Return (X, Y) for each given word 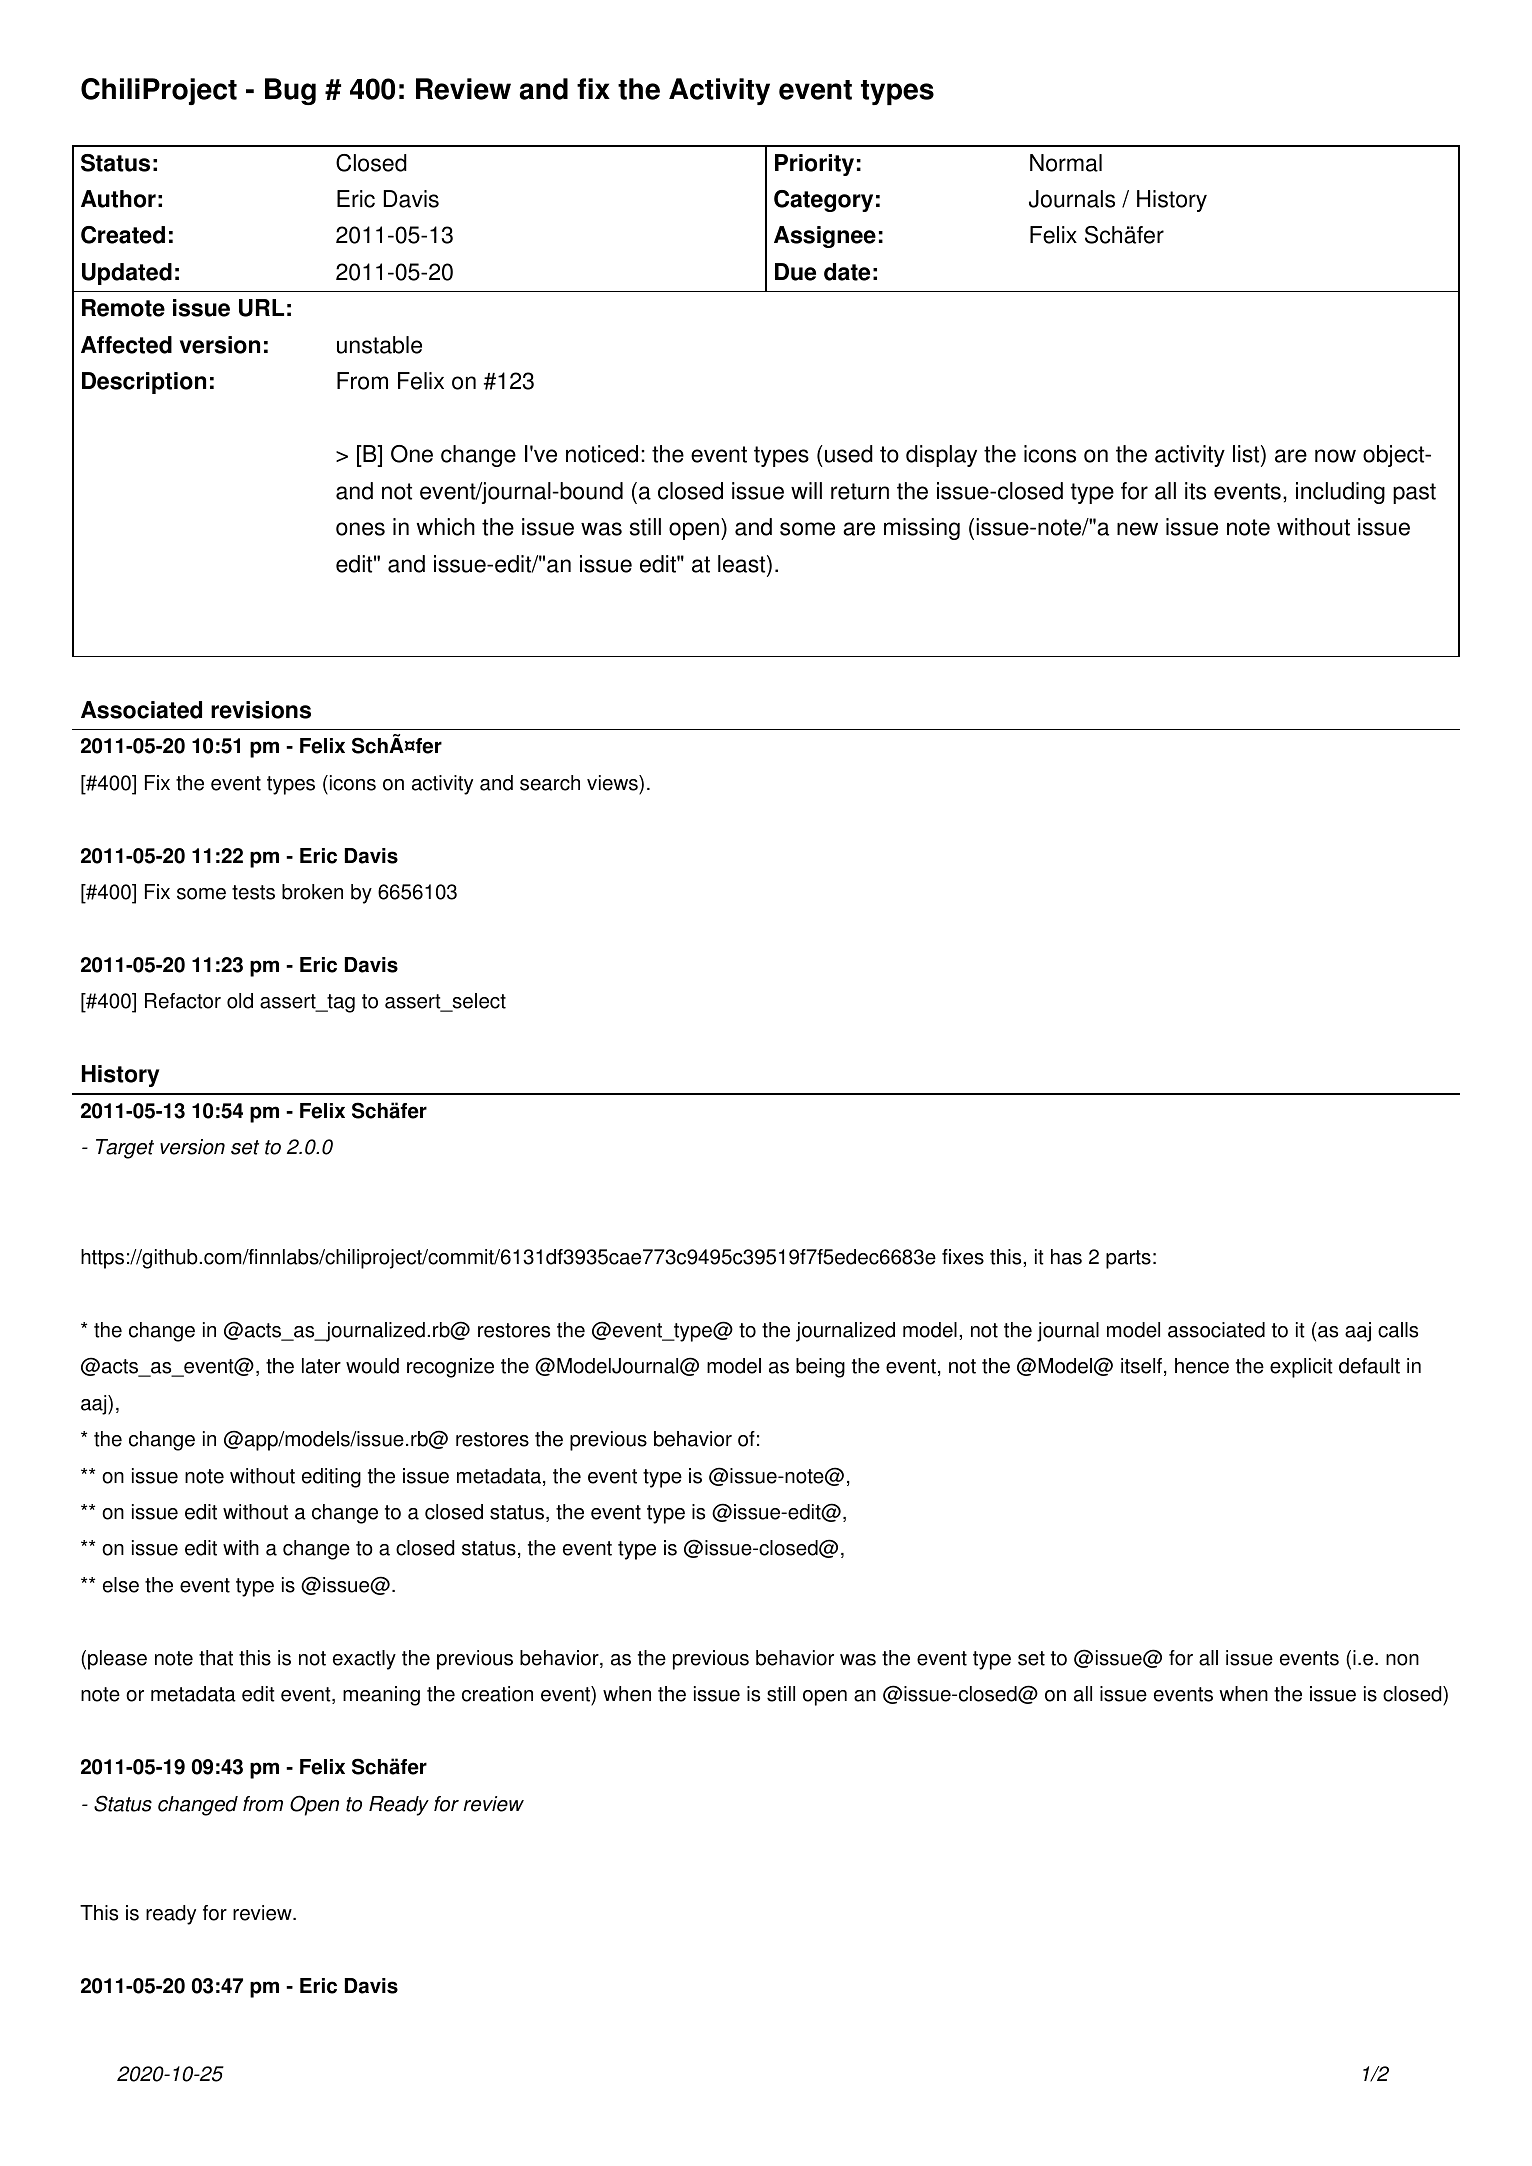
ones (360, 529)
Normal (1066, 163)
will (806, 490)
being (820, 1368)
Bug (290, 91)
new (1137, 529)
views (613, 783)
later (321, 1366)
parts (1128, 1259)
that (216, 1658)
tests (253, 892)
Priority (814, 165)
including (1340, 493)
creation (497, 1694)
